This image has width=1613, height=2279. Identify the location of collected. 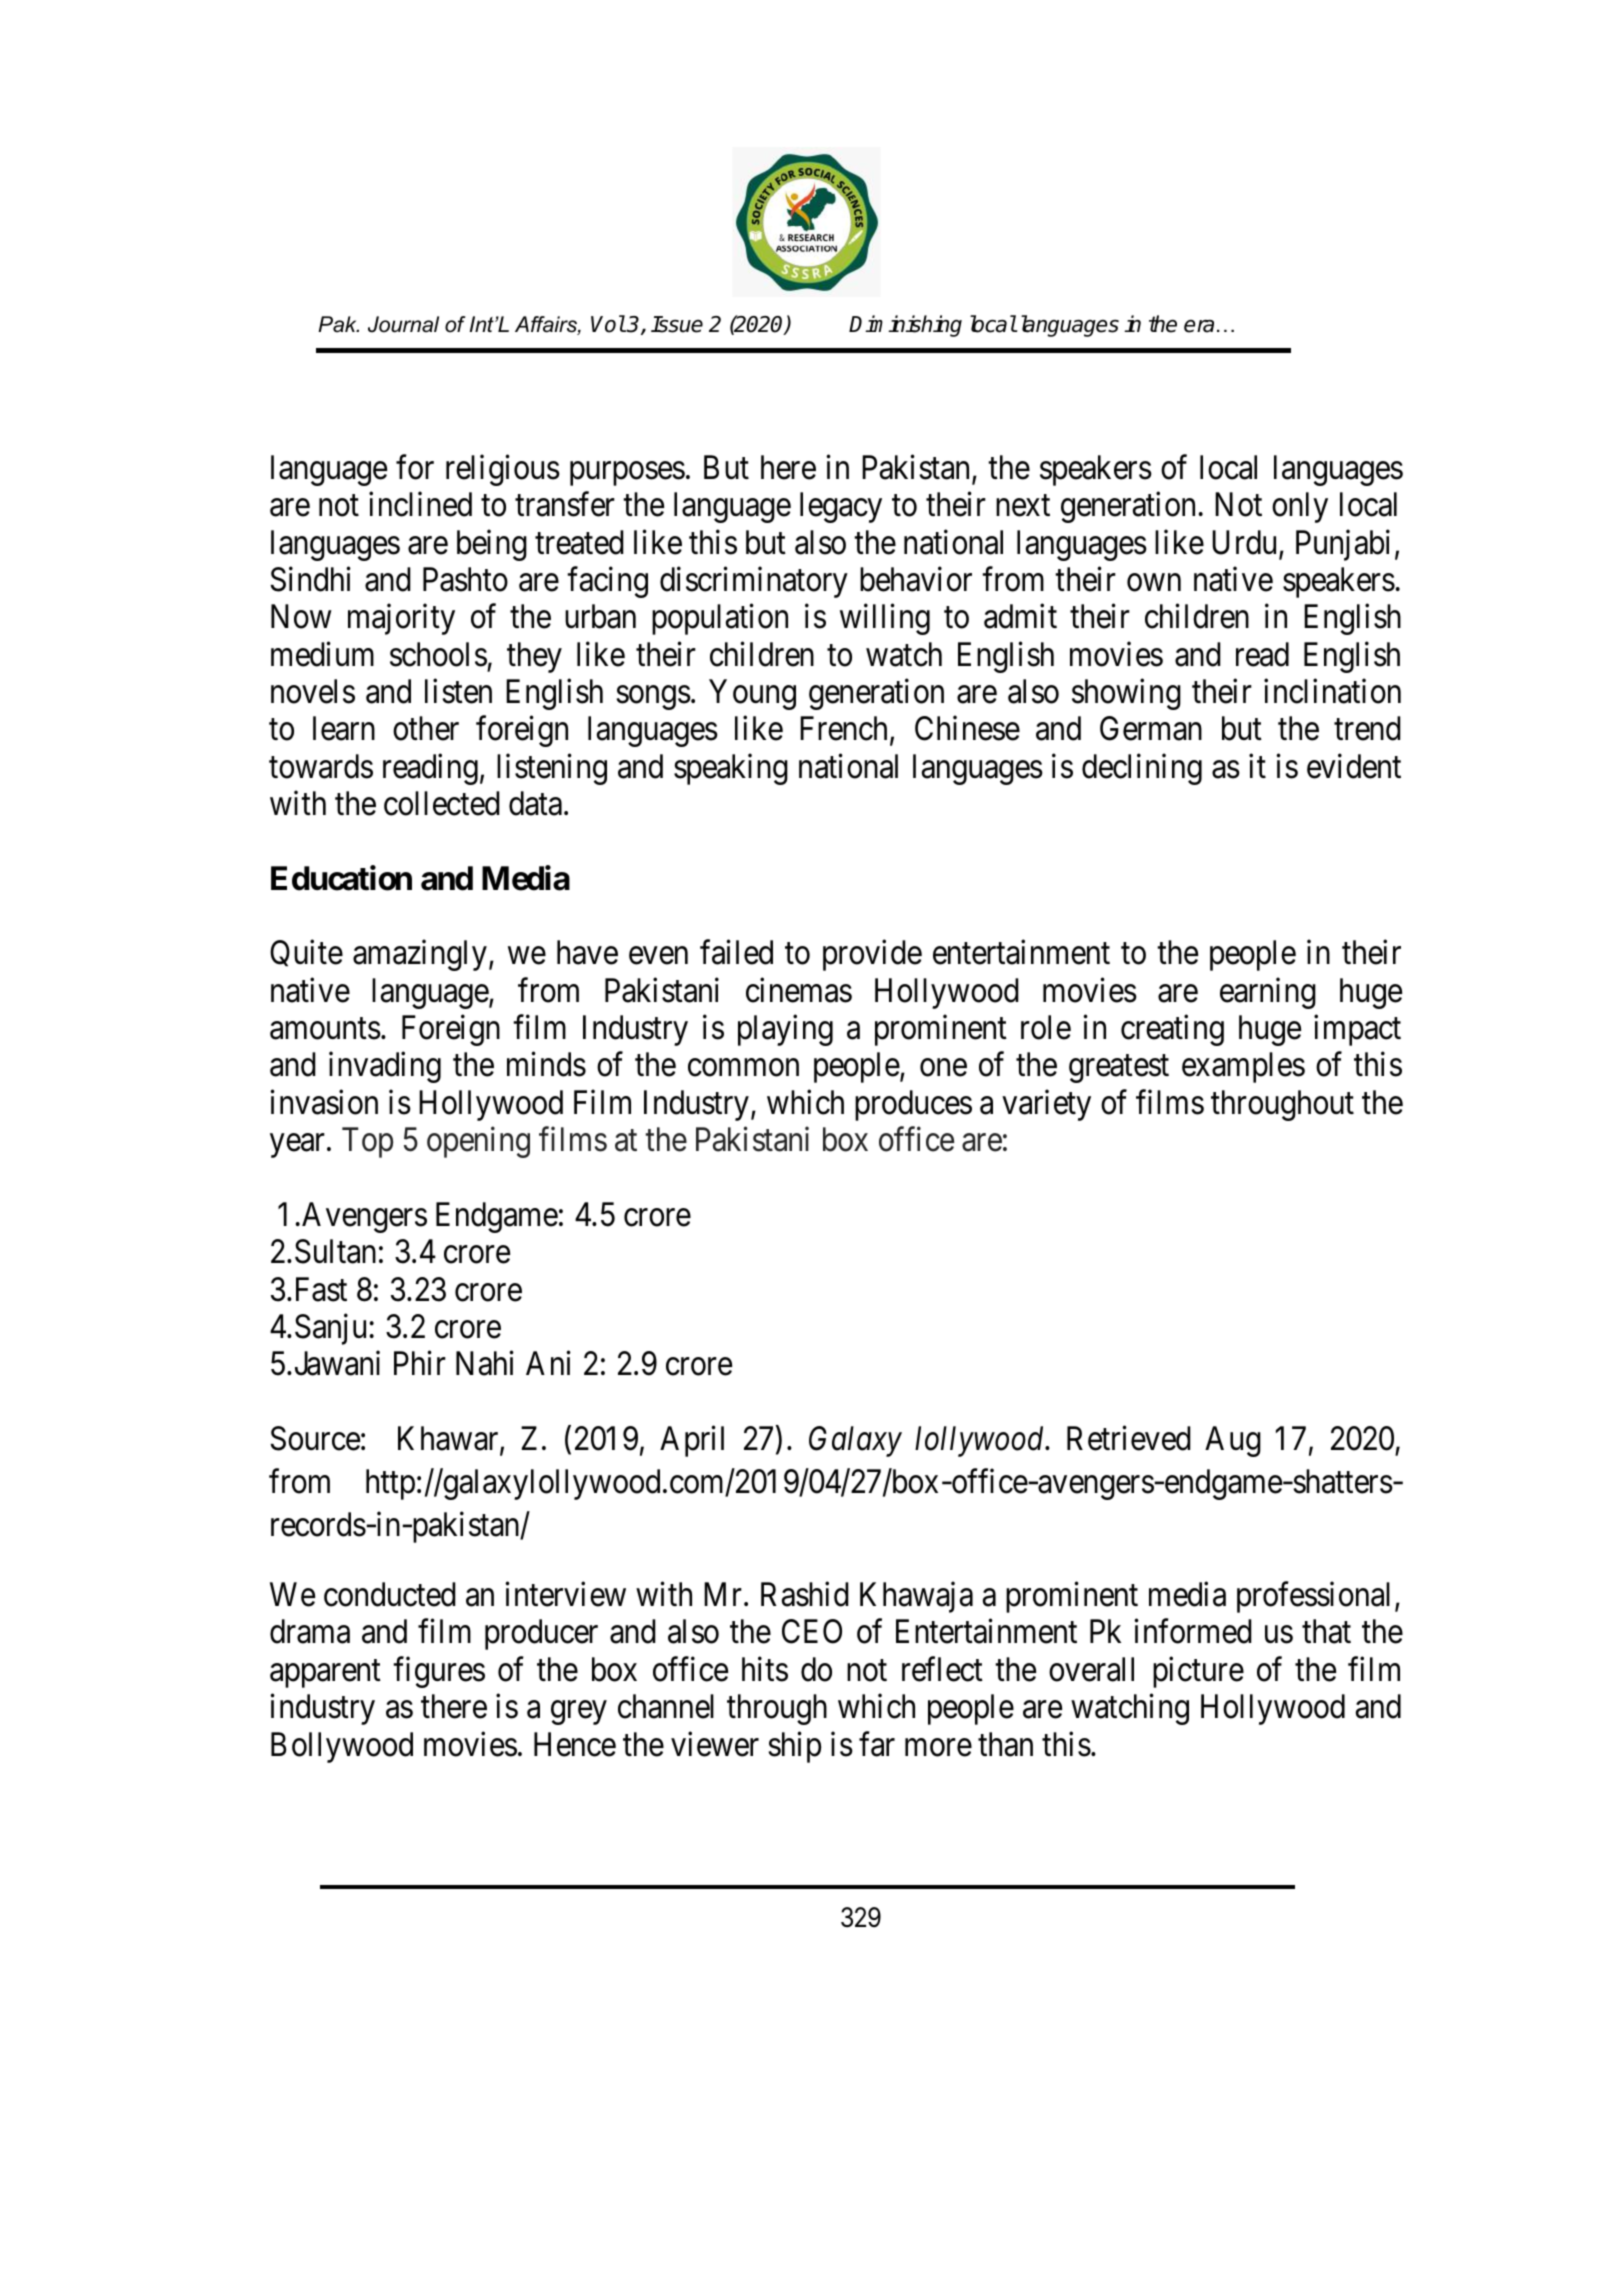
(442, 803).
